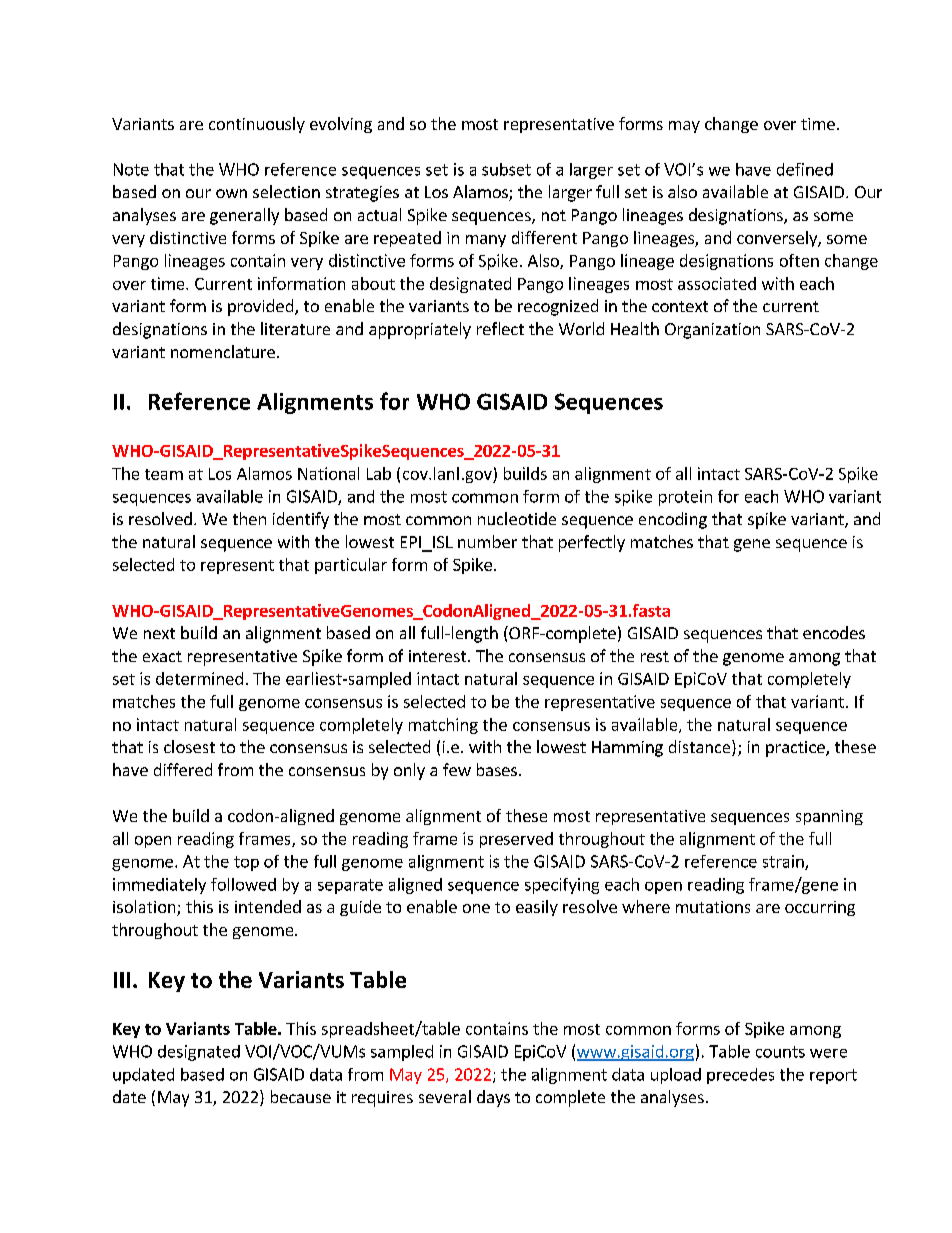 This page has width=952, height=1233. I want to click on Organization, so click(712, 331).
